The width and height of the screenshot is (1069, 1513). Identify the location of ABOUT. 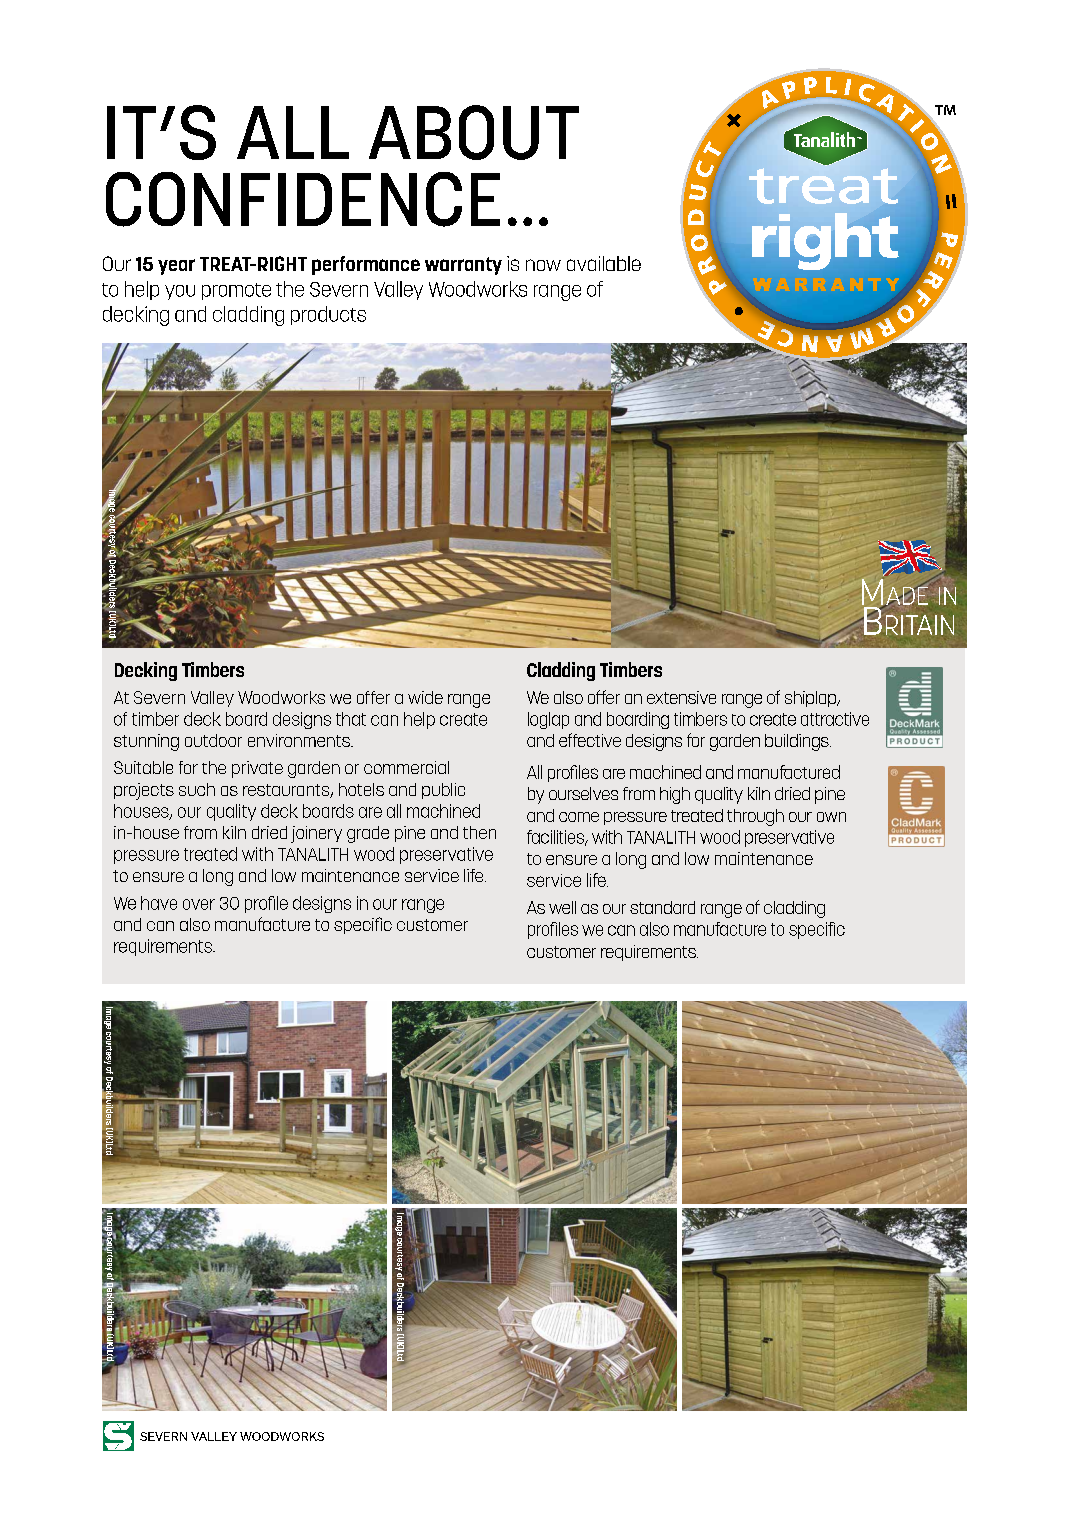
(474, 132).
